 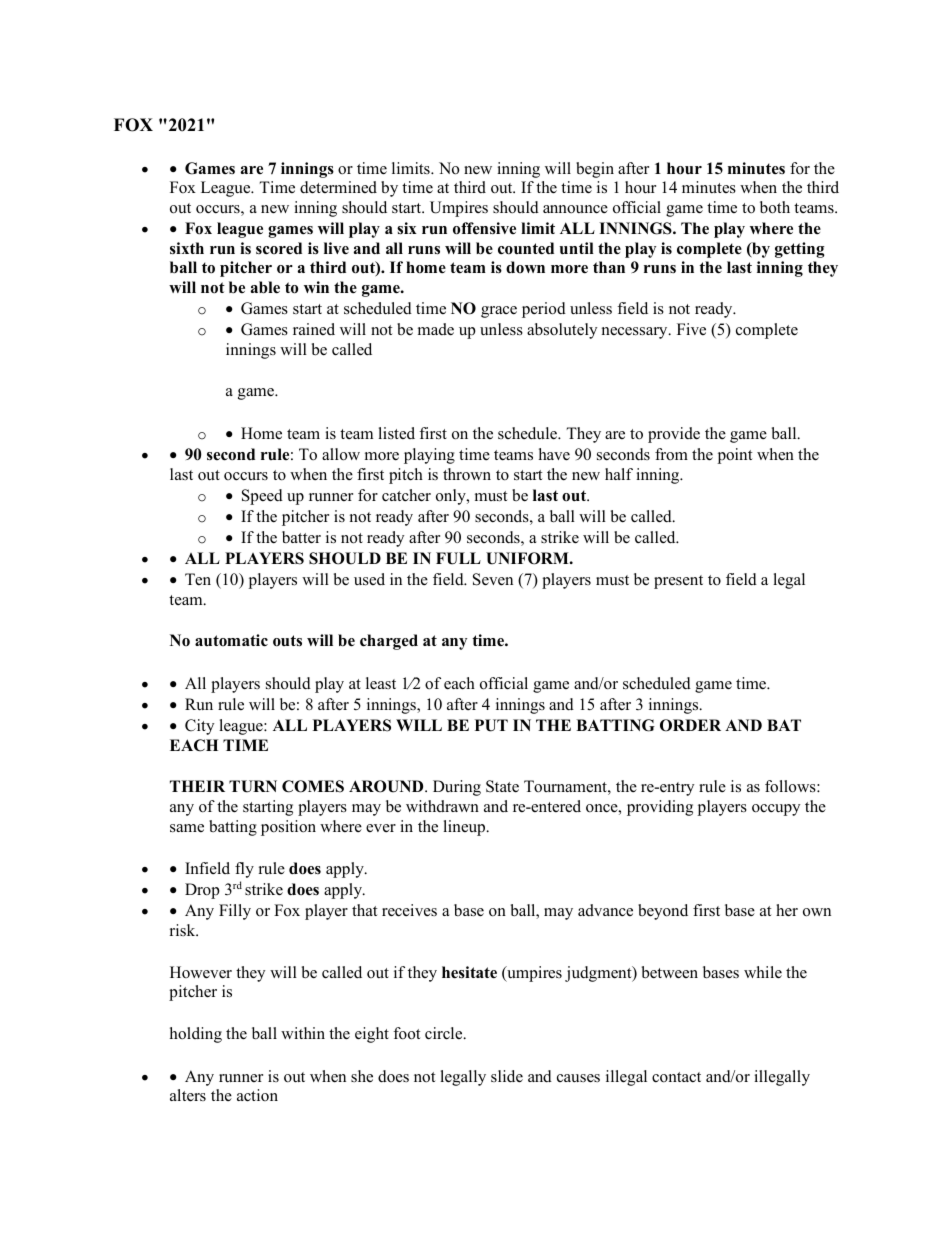 I want to click on contact, so click(x=676, y=1077).
